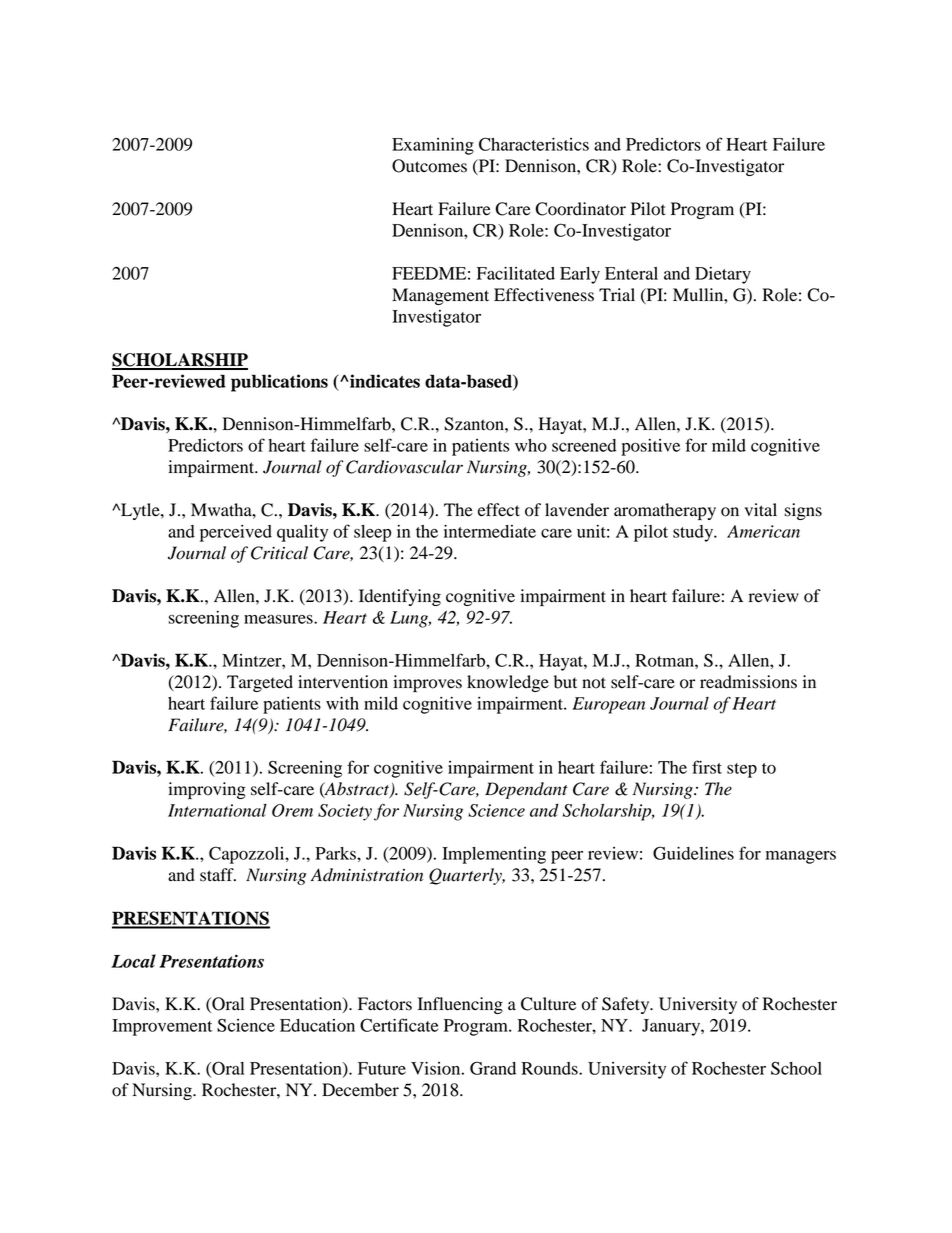 The image size is (952, 1233). I want to click on Improvement, so click(162, 1027).
